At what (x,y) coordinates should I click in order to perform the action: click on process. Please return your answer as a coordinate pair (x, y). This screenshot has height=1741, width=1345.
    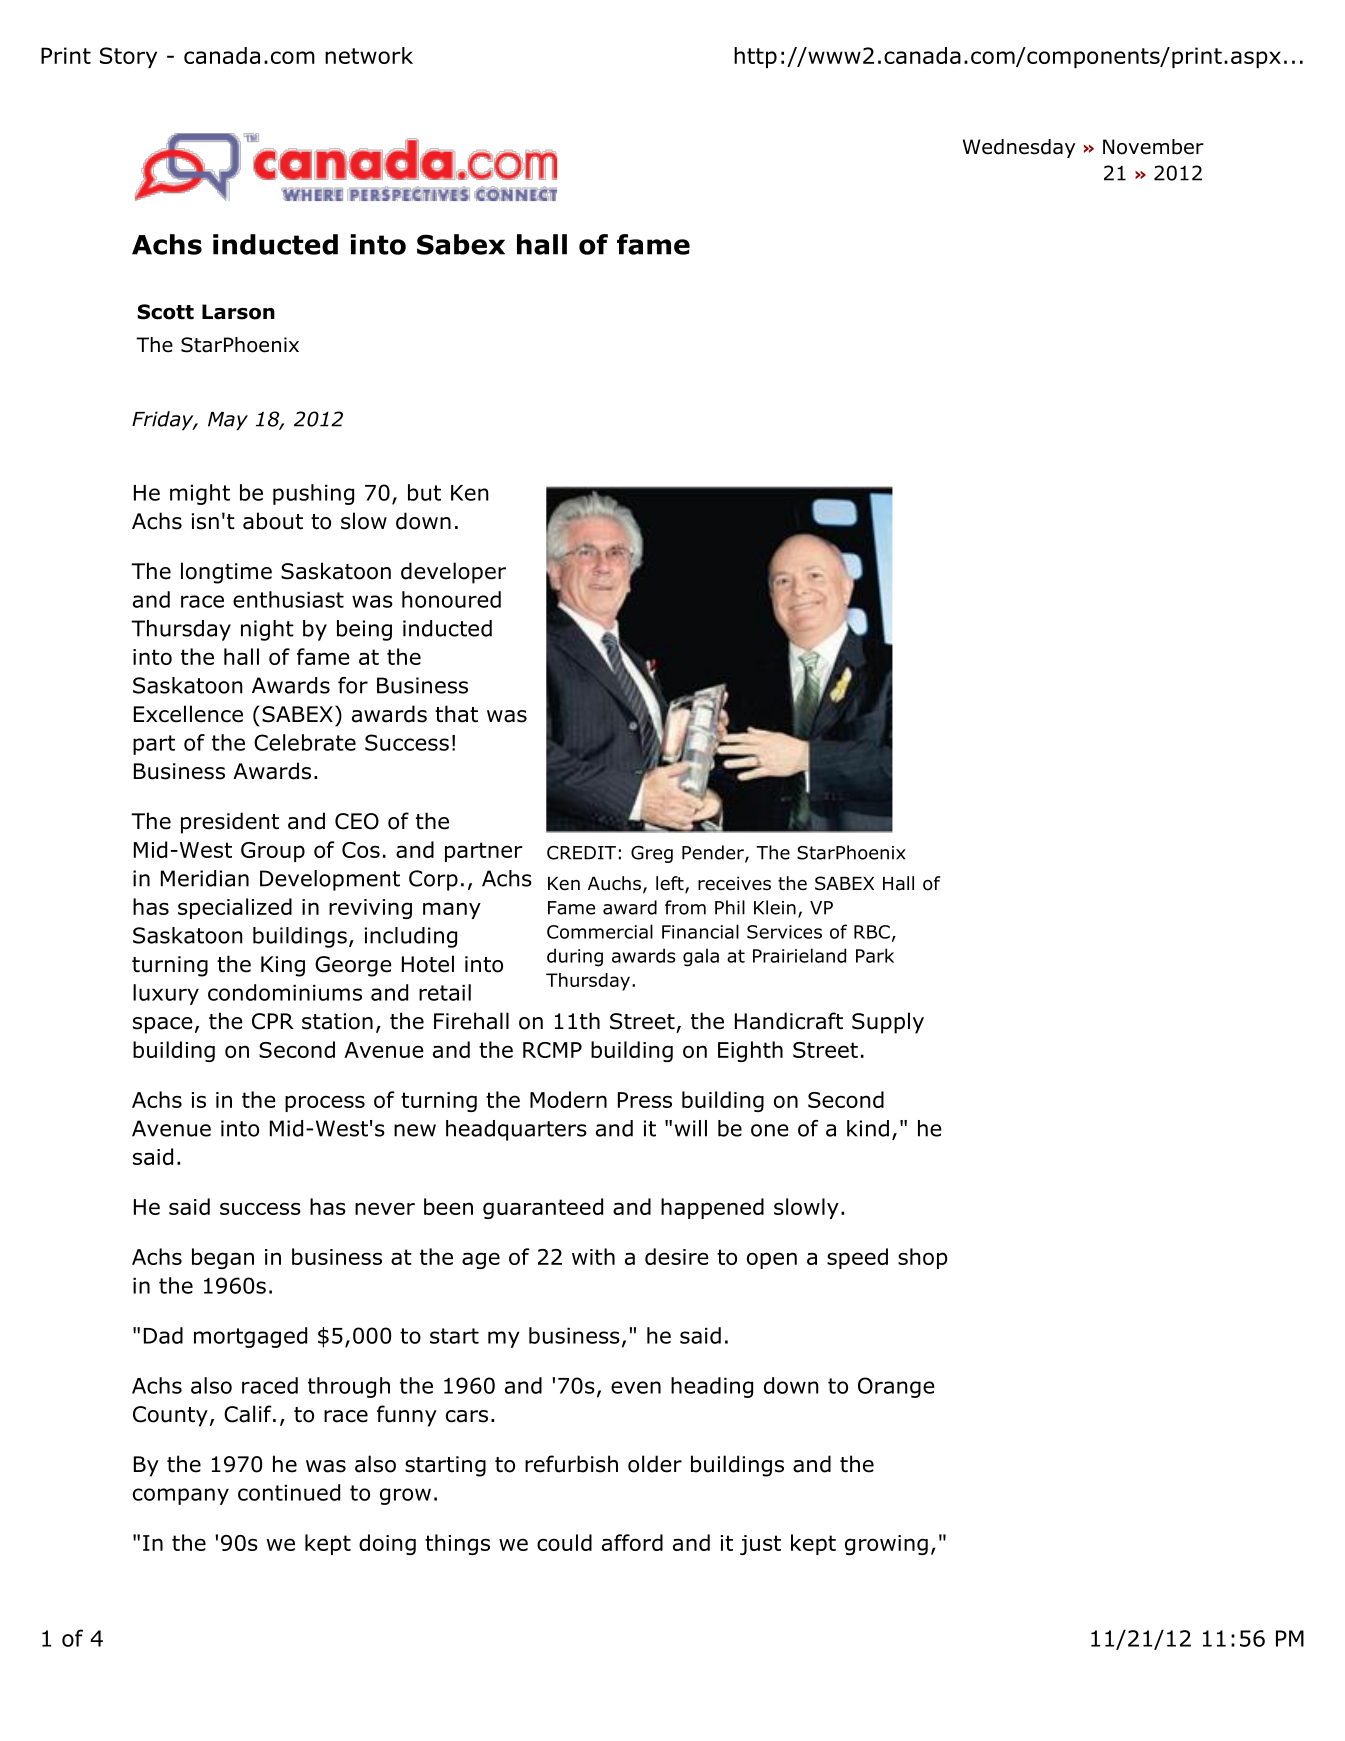
    Looking at the image, I should click on (325, 1103).
